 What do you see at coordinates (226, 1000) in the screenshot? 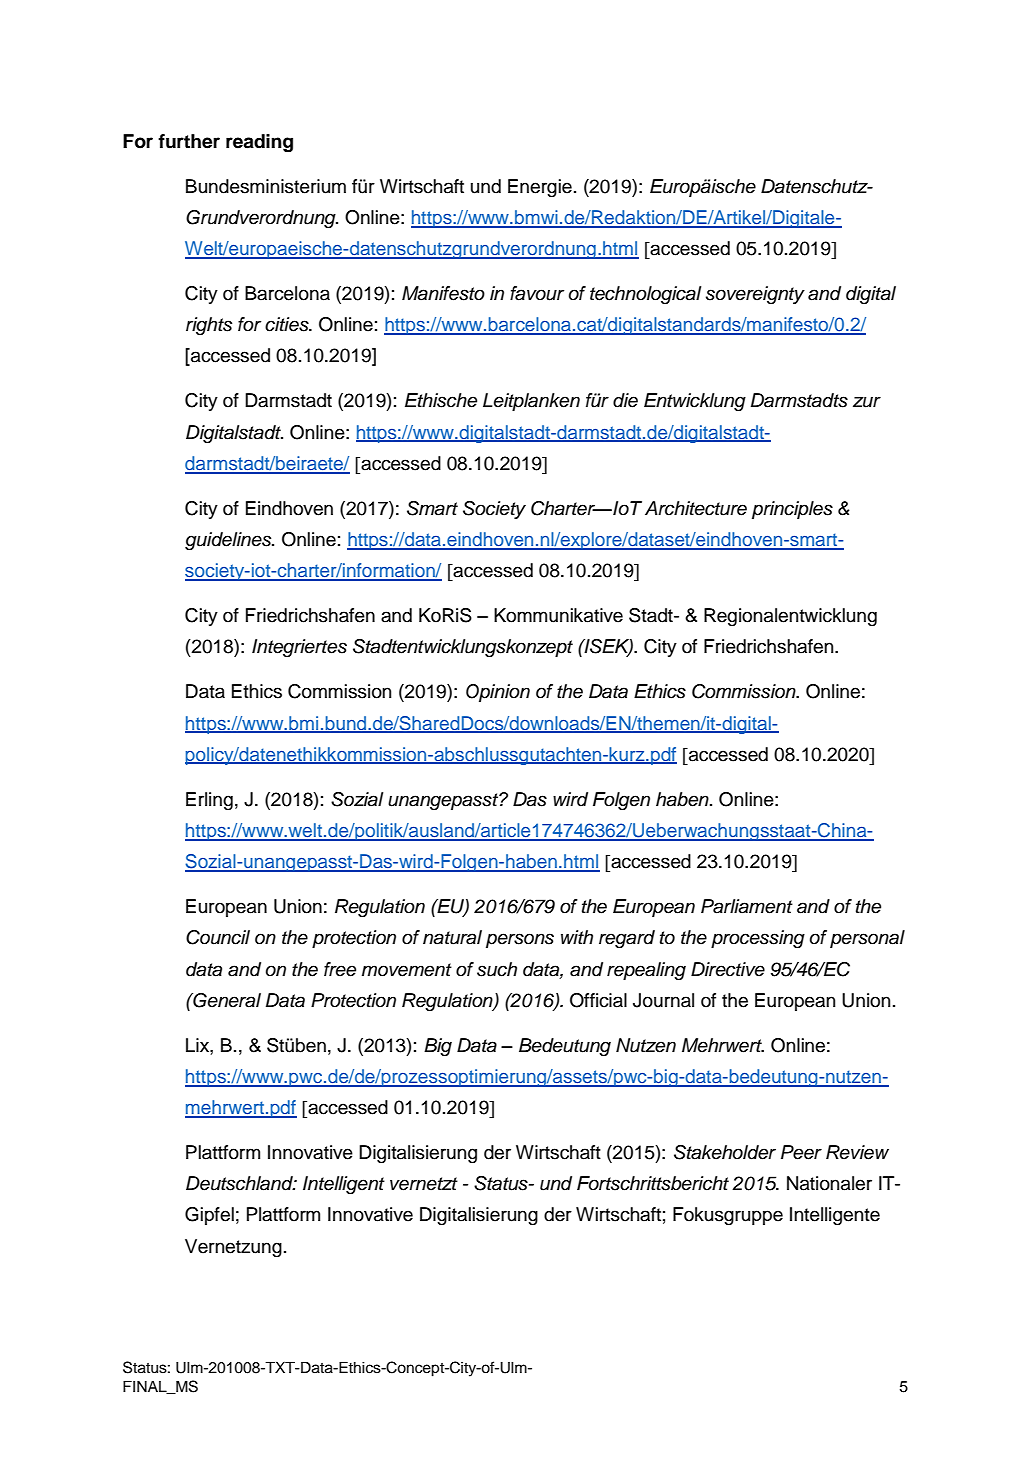
I see `General` at bounding box center [226, 1000].
